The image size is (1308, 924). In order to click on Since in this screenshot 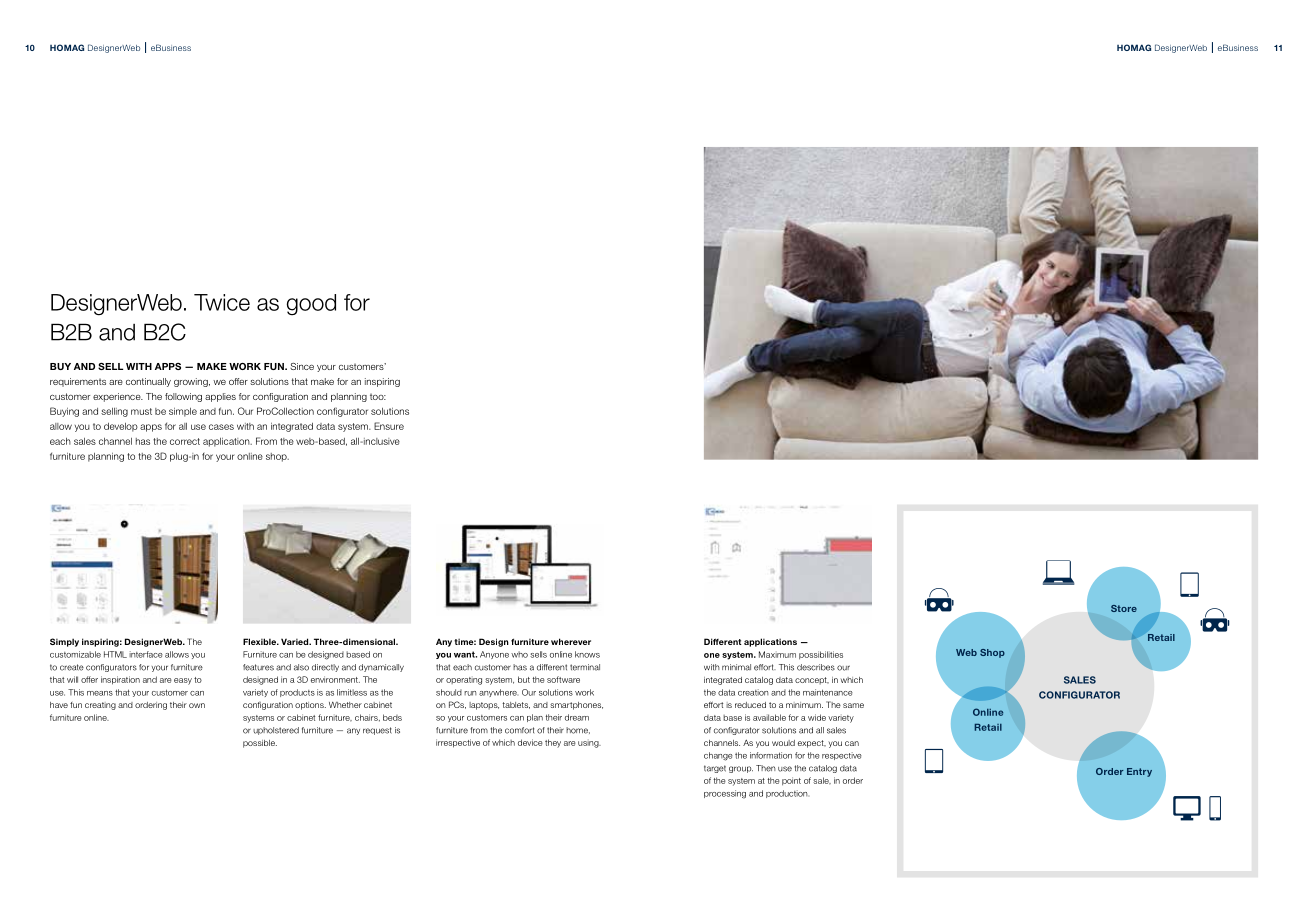, I will do `click(302, 366)`.
